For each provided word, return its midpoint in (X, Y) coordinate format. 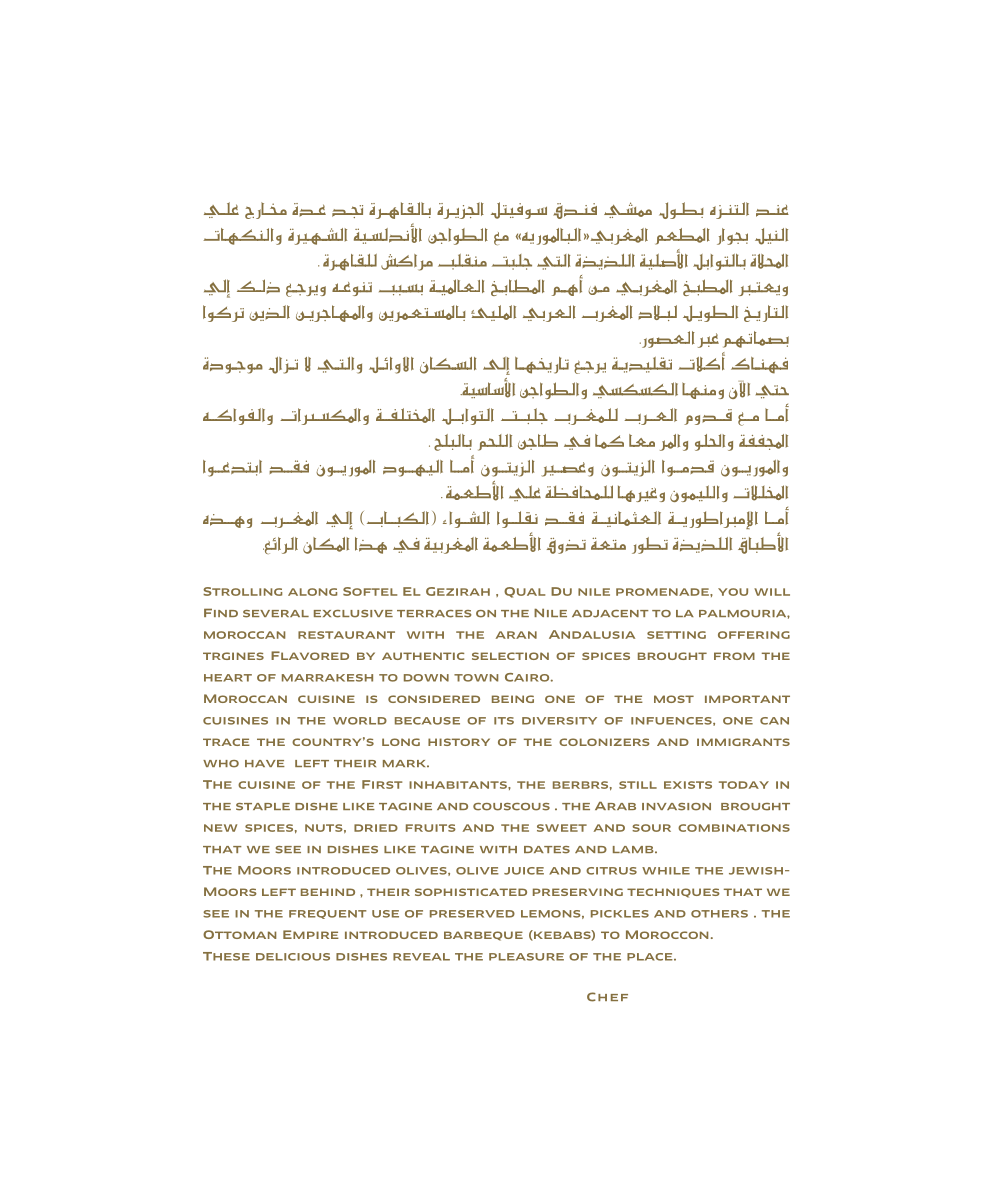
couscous (511, 807)
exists (688, 785)
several (276, 614)
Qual (524, 592)
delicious (293, 957)
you (733, 592)
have (265, 763)
